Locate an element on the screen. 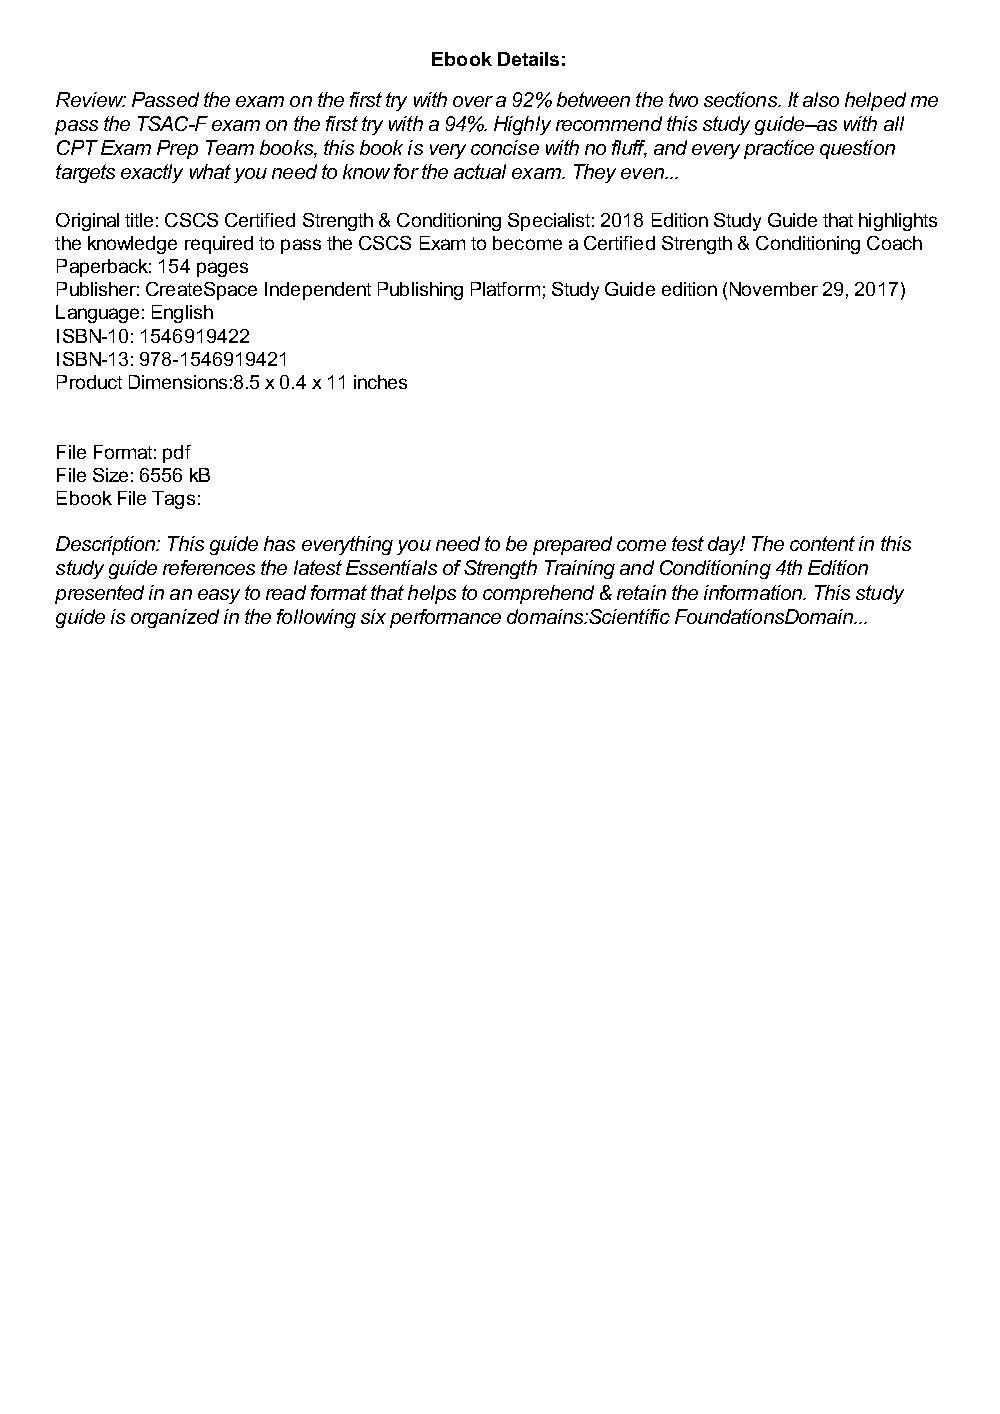 Image resolution: width=1000 pixels, height=1414 pixels. inches is located at coordinates (380, 382).
